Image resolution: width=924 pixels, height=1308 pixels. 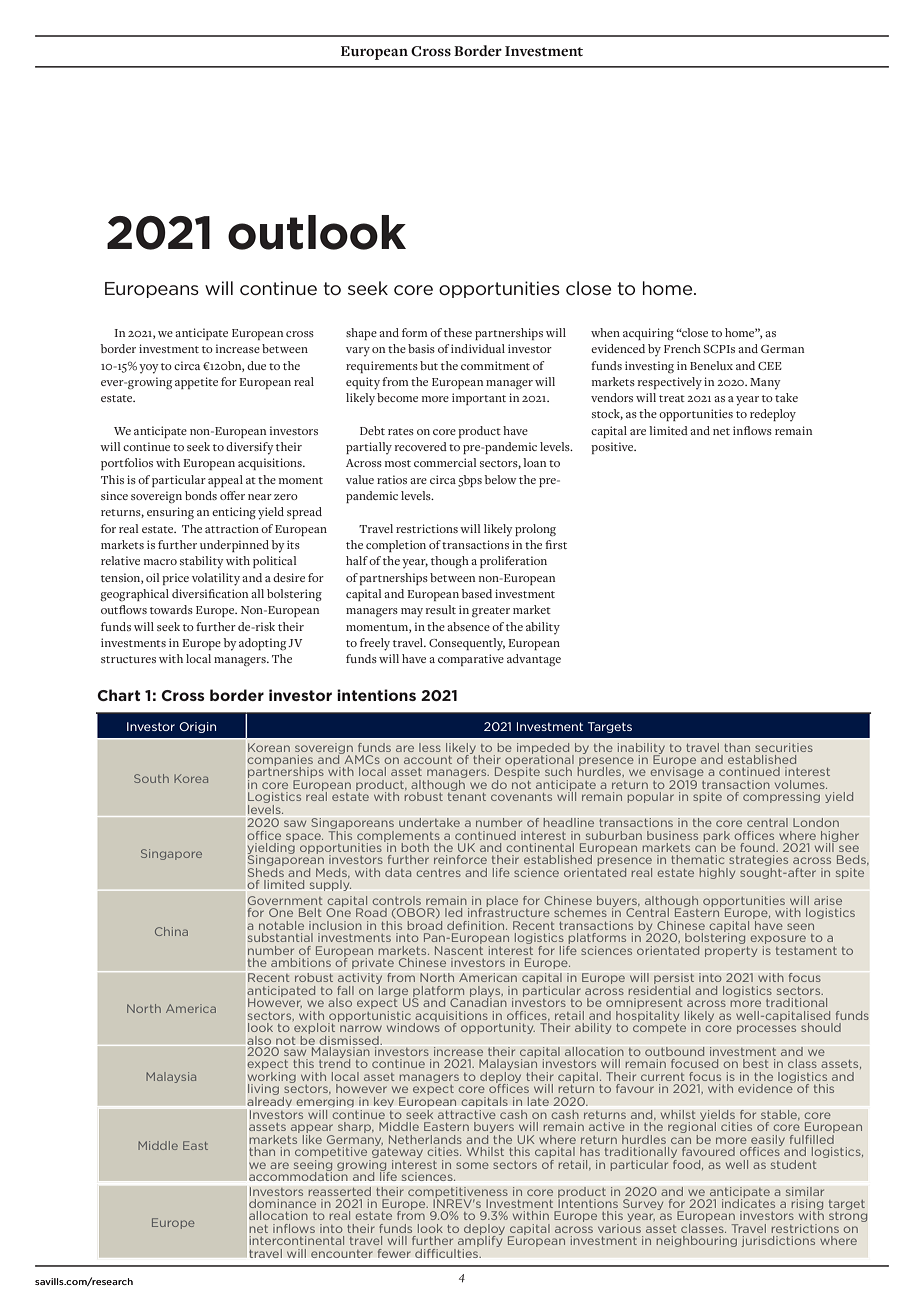 What do you see at coordinates (778, 941) in the page?
I see `exposure` at bounding box center [778, 941].
